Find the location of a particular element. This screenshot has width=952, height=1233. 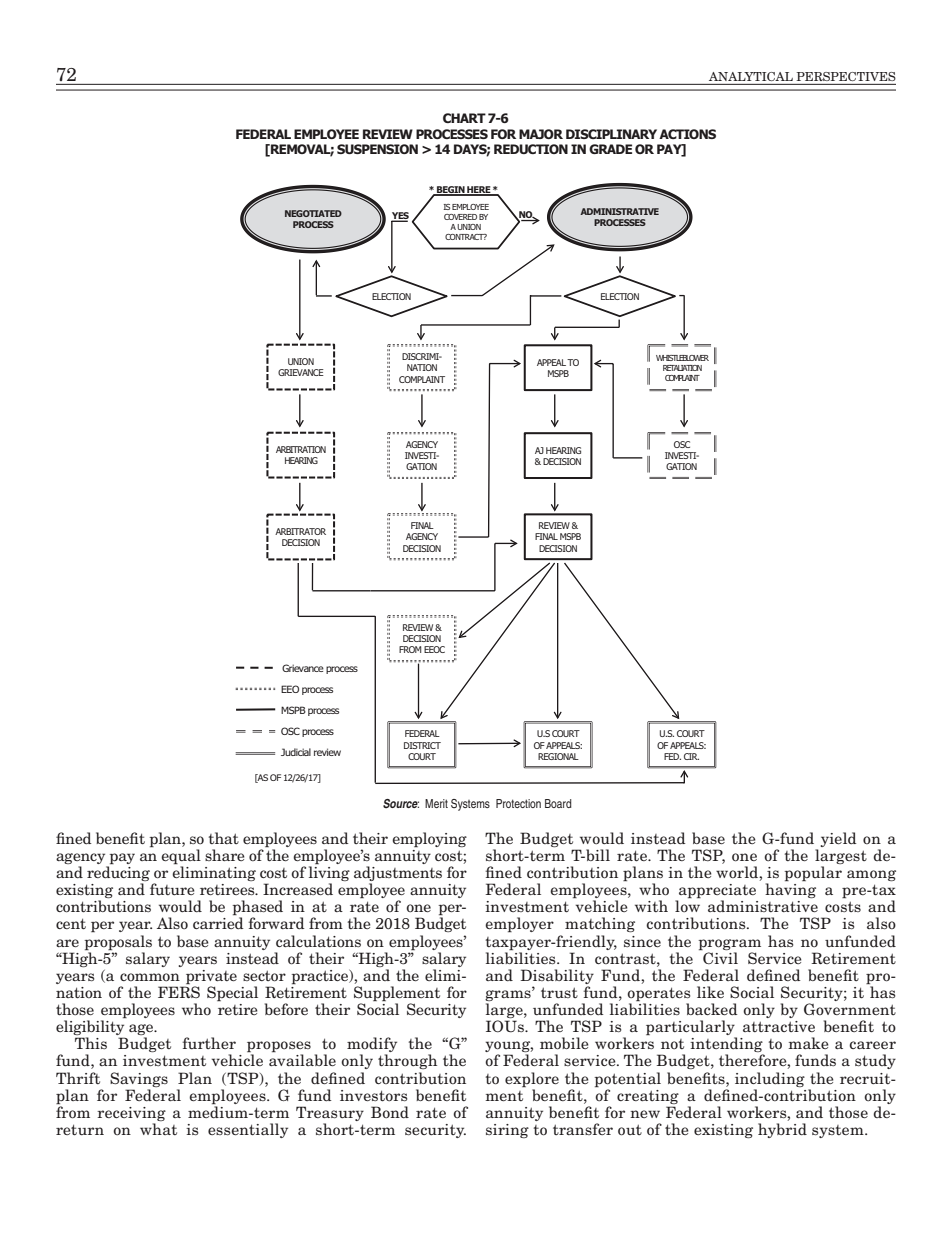

that is located at coordinates (223, 838).
